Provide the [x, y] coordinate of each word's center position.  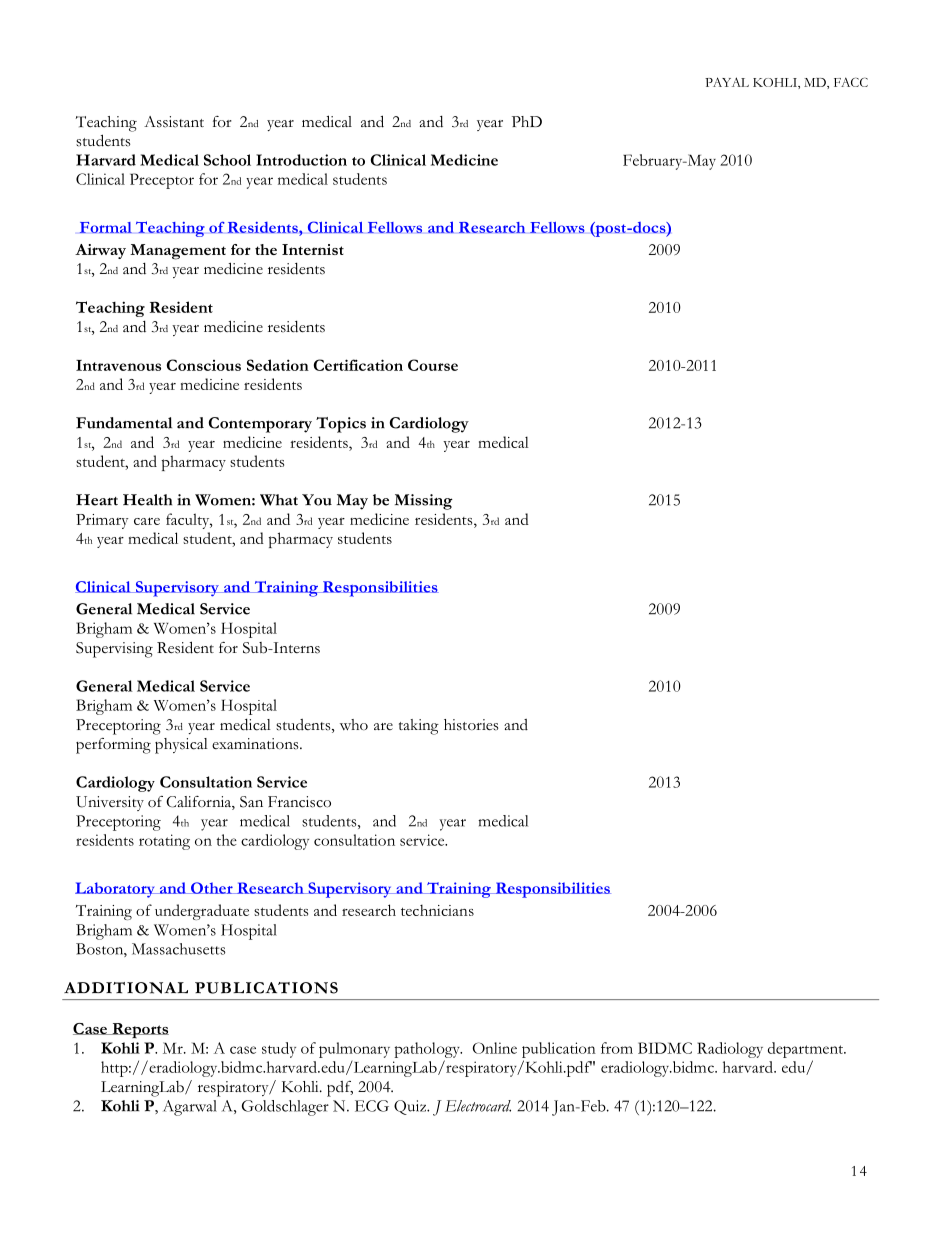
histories [471, 725]
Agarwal [190, 1108]
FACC [851, 82]
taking [419, 727]
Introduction [301, 160]
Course [433, 365]
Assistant [174, 122]
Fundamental [124, 423]
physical [181, 746]
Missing [424, 502]
